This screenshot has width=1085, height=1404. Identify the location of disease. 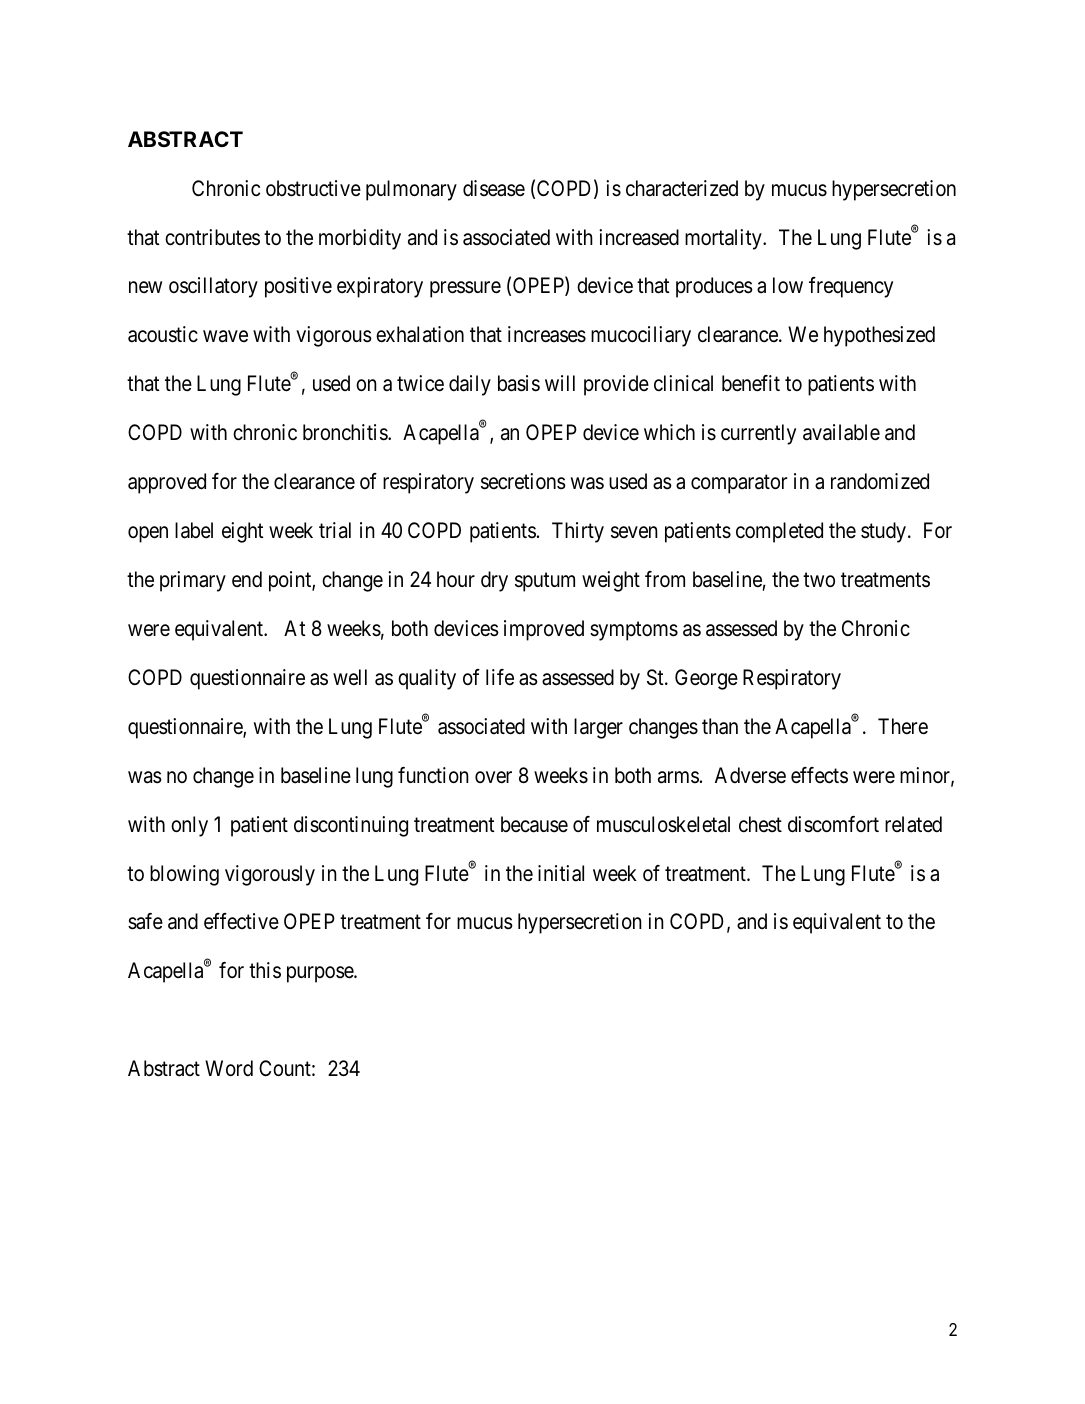
(494, 188).
